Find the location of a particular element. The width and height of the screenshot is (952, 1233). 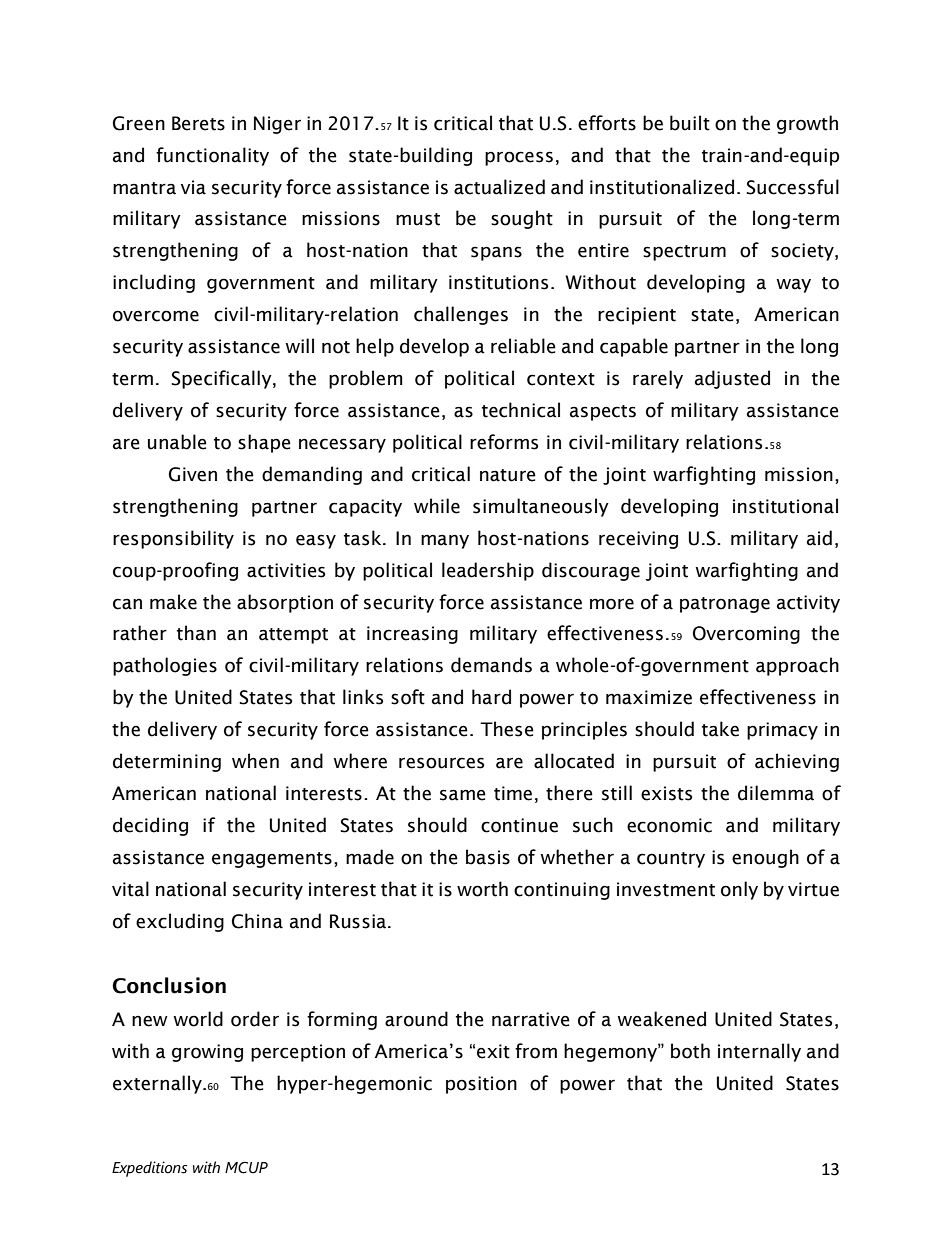

than is located at coordinates (196, 633).
